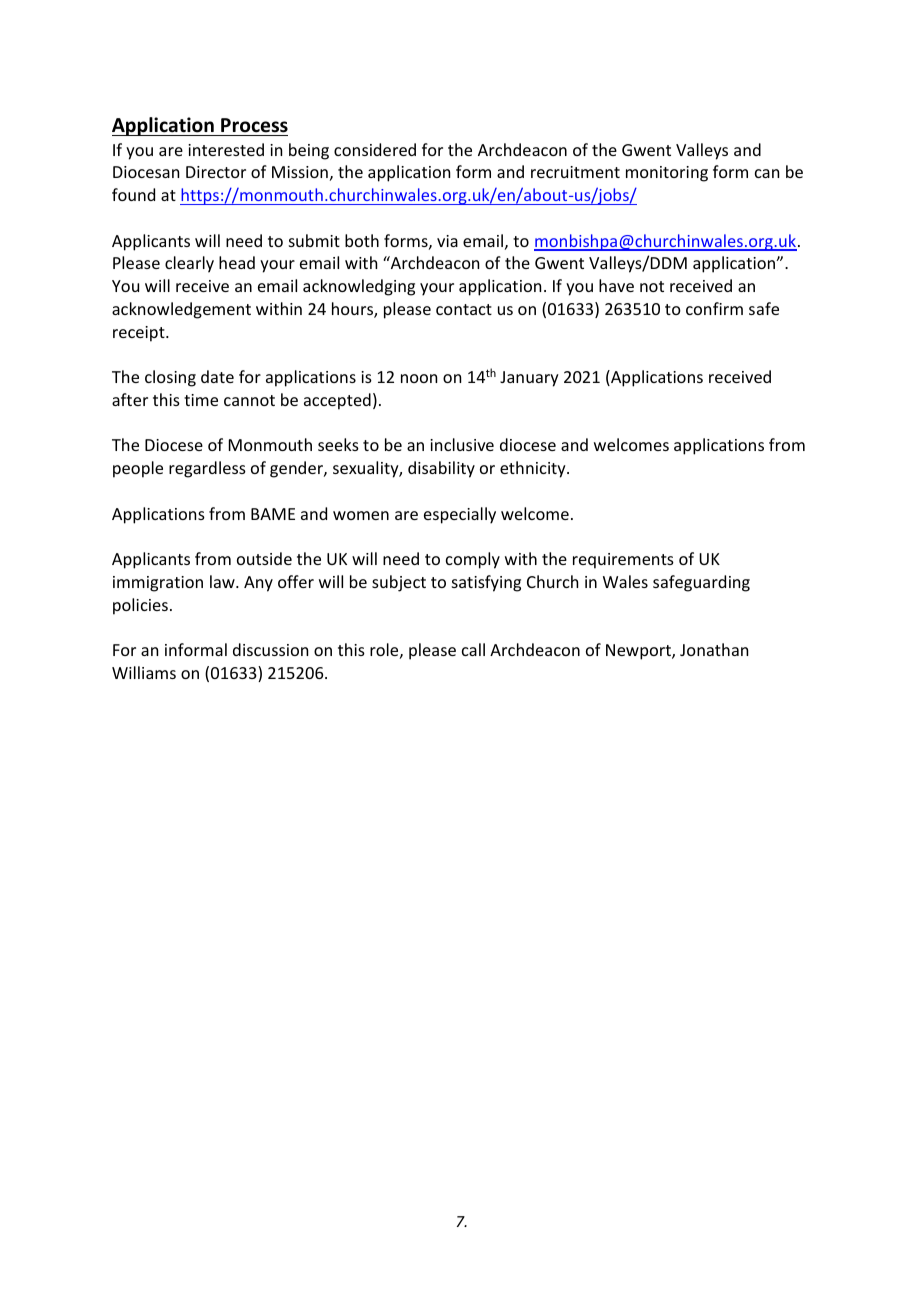  Describe the element at coordinates (226, 149) in the screenshot. I see `interested` at that location.
